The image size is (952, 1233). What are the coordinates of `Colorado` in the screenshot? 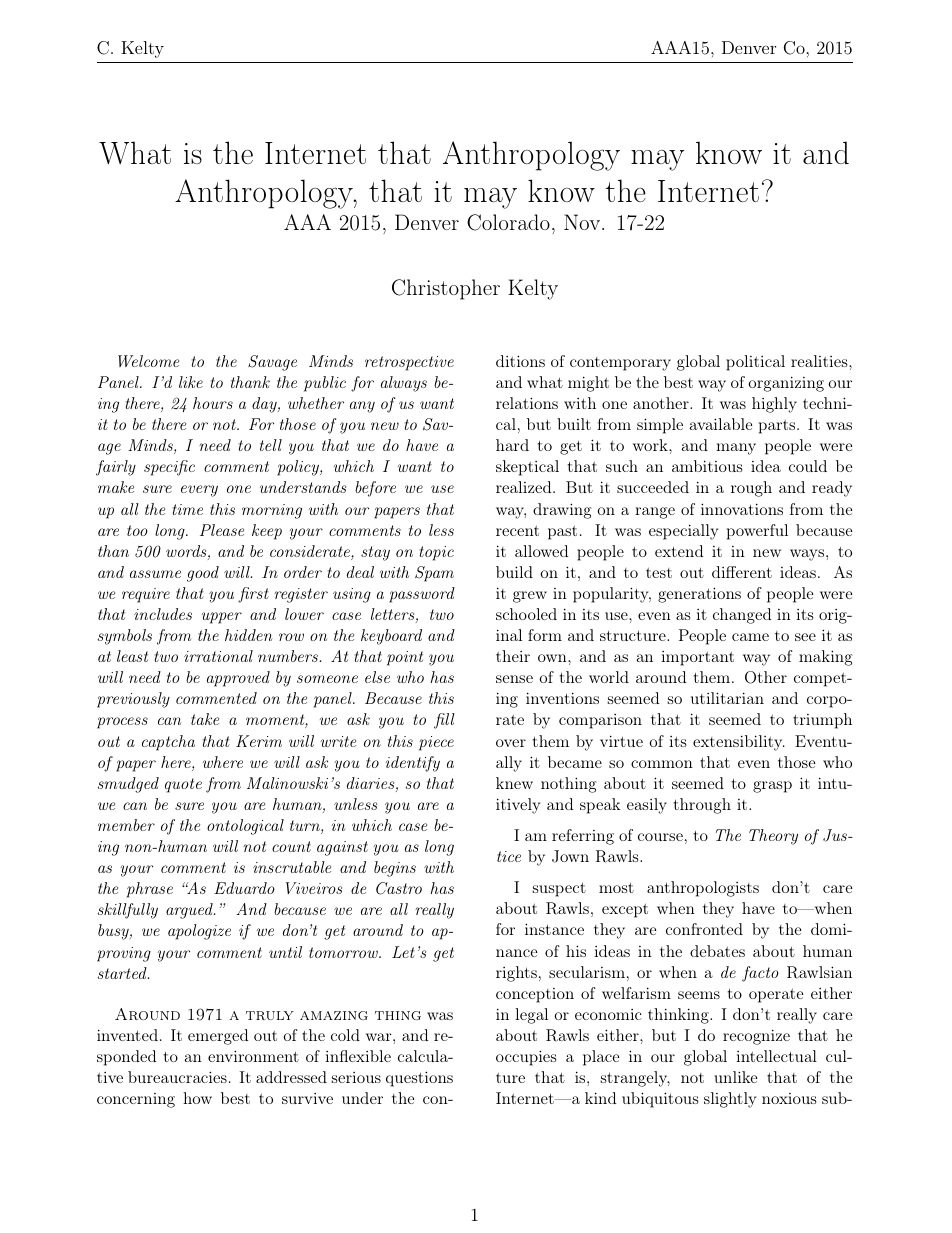 It's located at (508, 222).
